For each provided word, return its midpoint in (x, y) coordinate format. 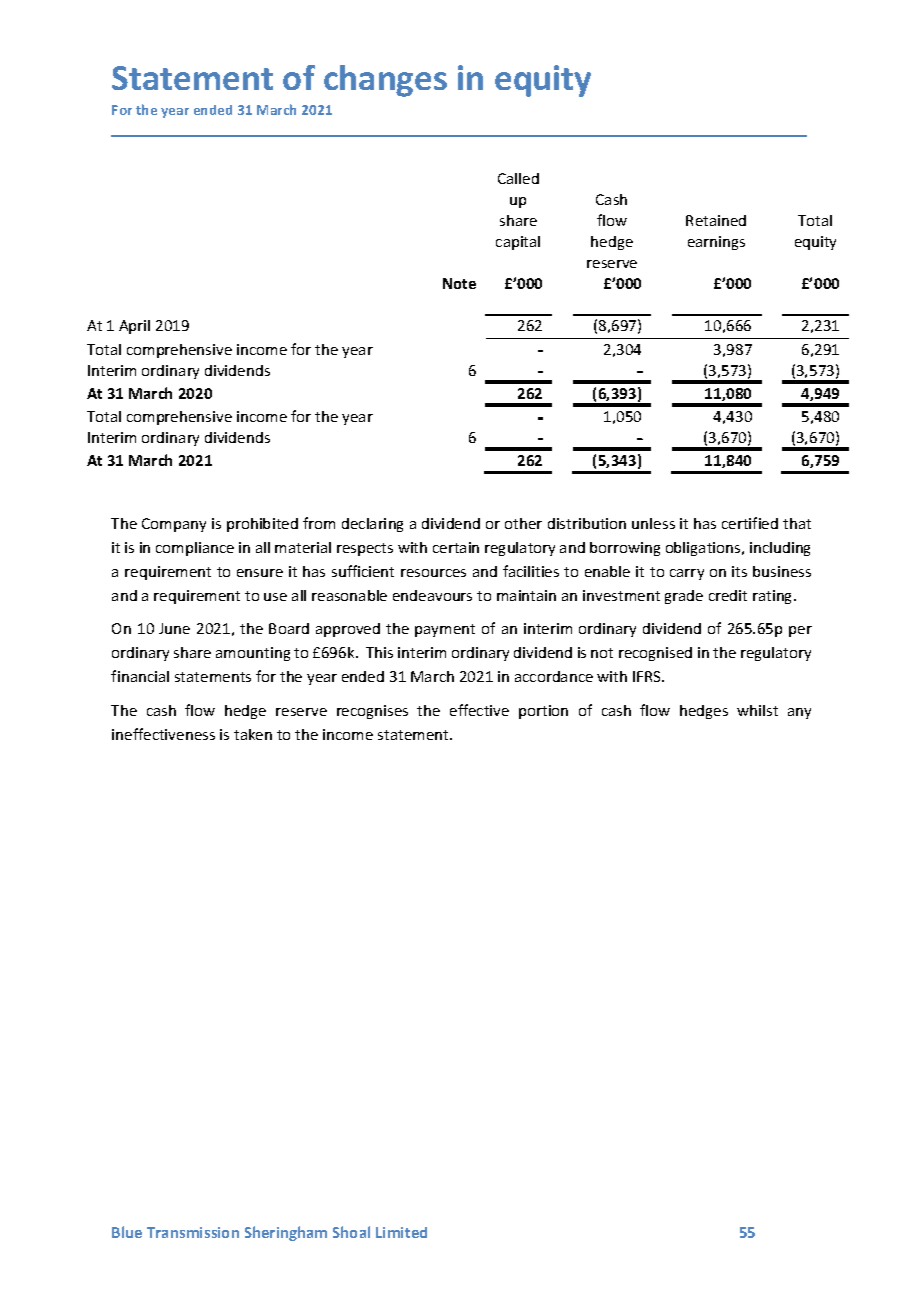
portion (543, 712)
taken (253, 734)
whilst (757, 710)
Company (174, 525)
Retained (716, 220)
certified (750, 523)
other (523, 523)
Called (518, 178)
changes (385, 81)
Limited (401, 1232)
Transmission (193, 1232)
